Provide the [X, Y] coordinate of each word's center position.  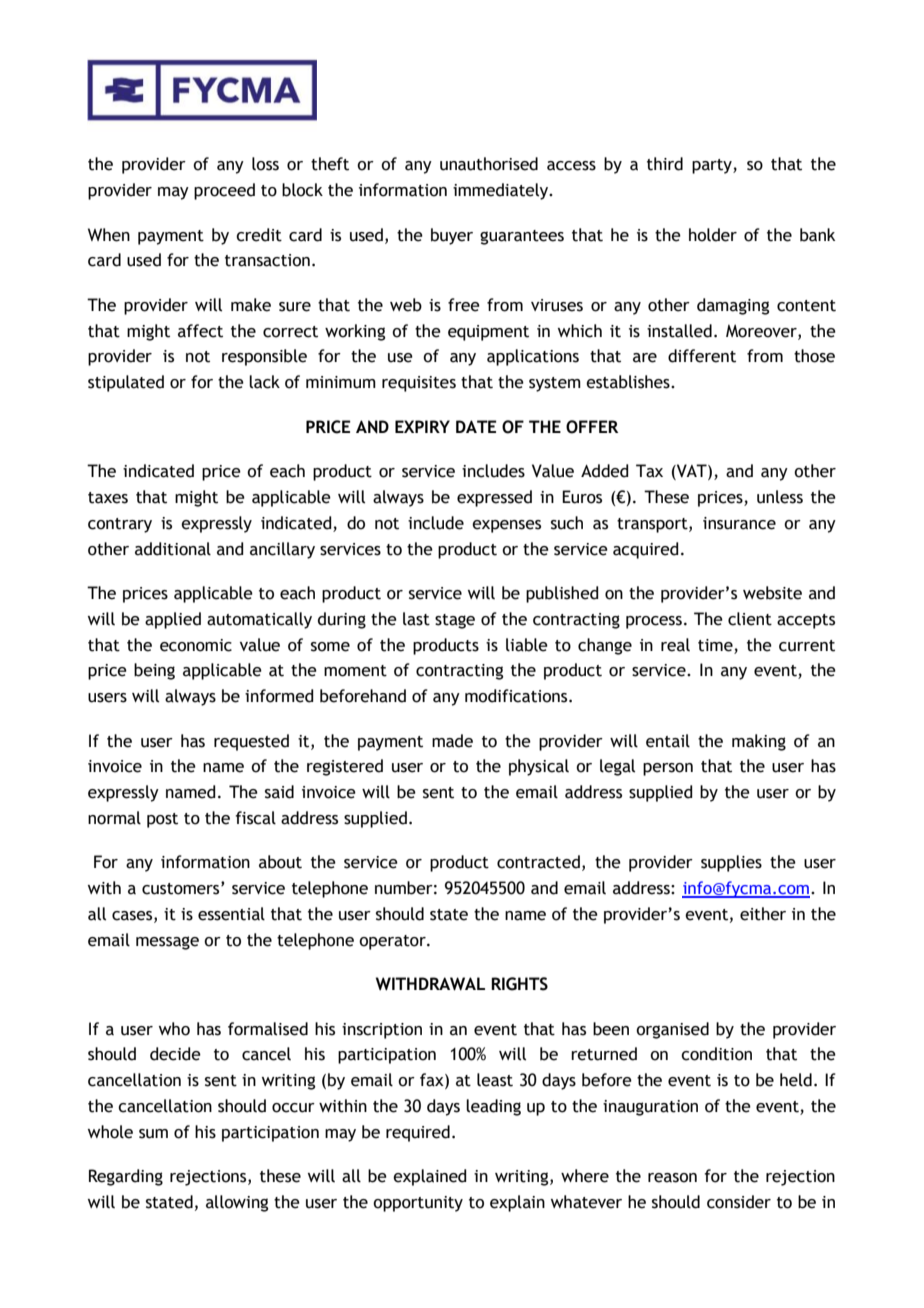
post [162, 820]
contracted [538, 862]
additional [173, 549]
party [713, 166]
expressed [494, 498]
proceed [224, 191]
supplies [731, 863]
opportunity [418, 1204]
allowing [237, 1203]
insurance [739, 523]
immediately [502, 191]
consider [739, 1202]
